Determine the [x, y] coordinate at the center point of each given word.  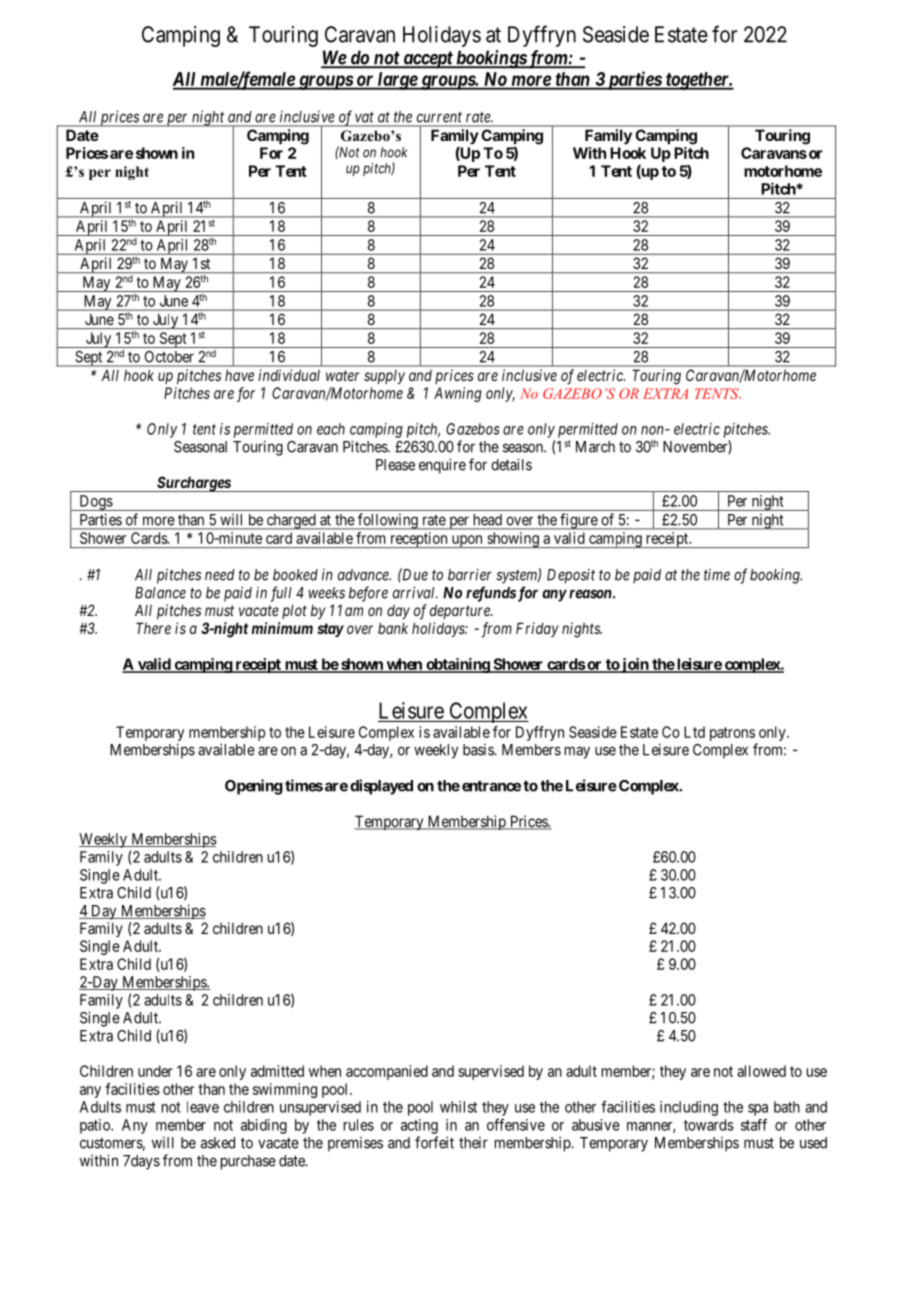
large [397, 81]
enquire [442, 466]
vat [364, 117]
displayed [381, 787]
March [595, 447]
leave [203, 1107]
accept [427, 60]
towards [709, 1125]
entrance [491, 786]
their [473, 1143]
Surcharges [193, 484]
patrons [732, 734]
